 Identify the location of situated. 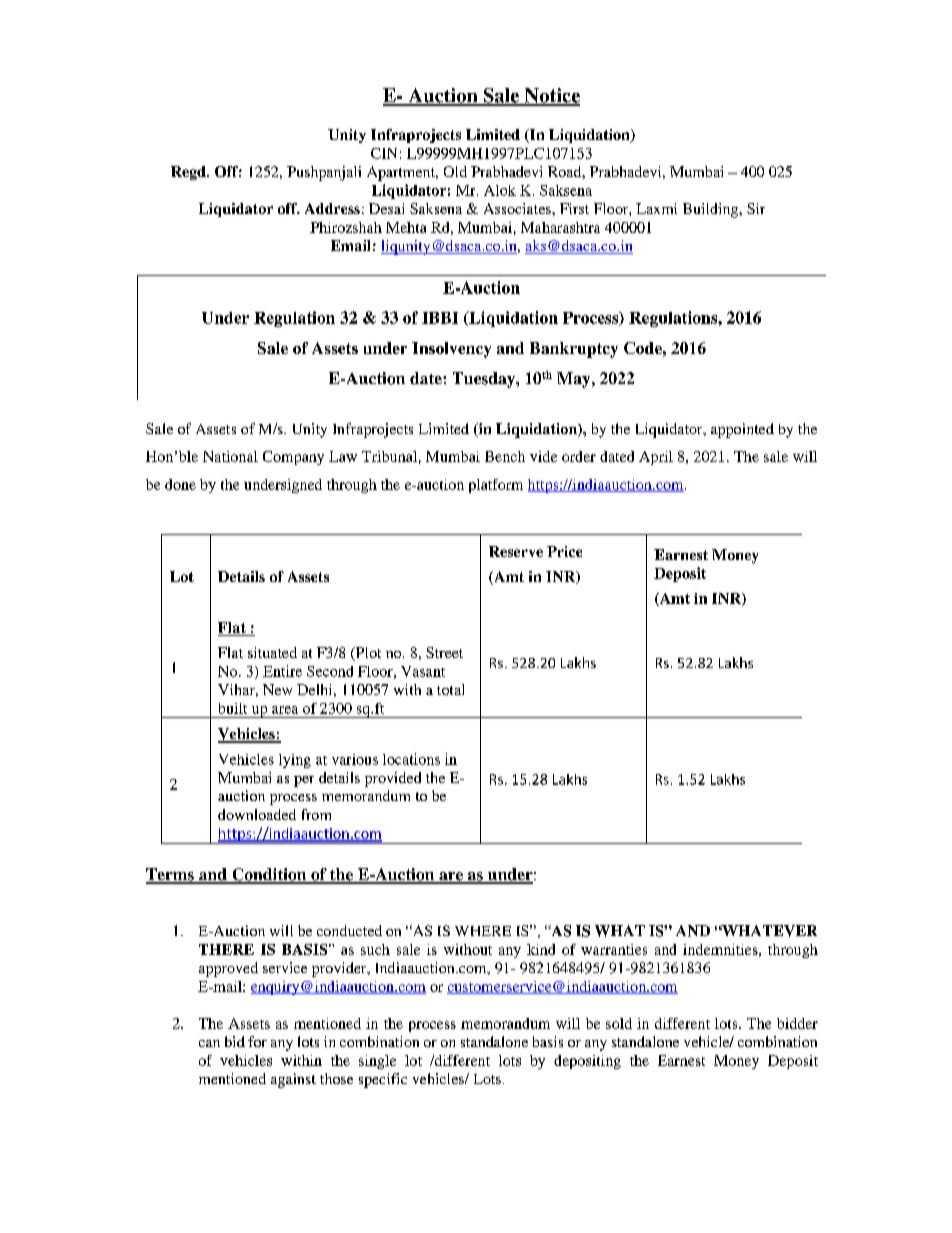
(272, 652).
